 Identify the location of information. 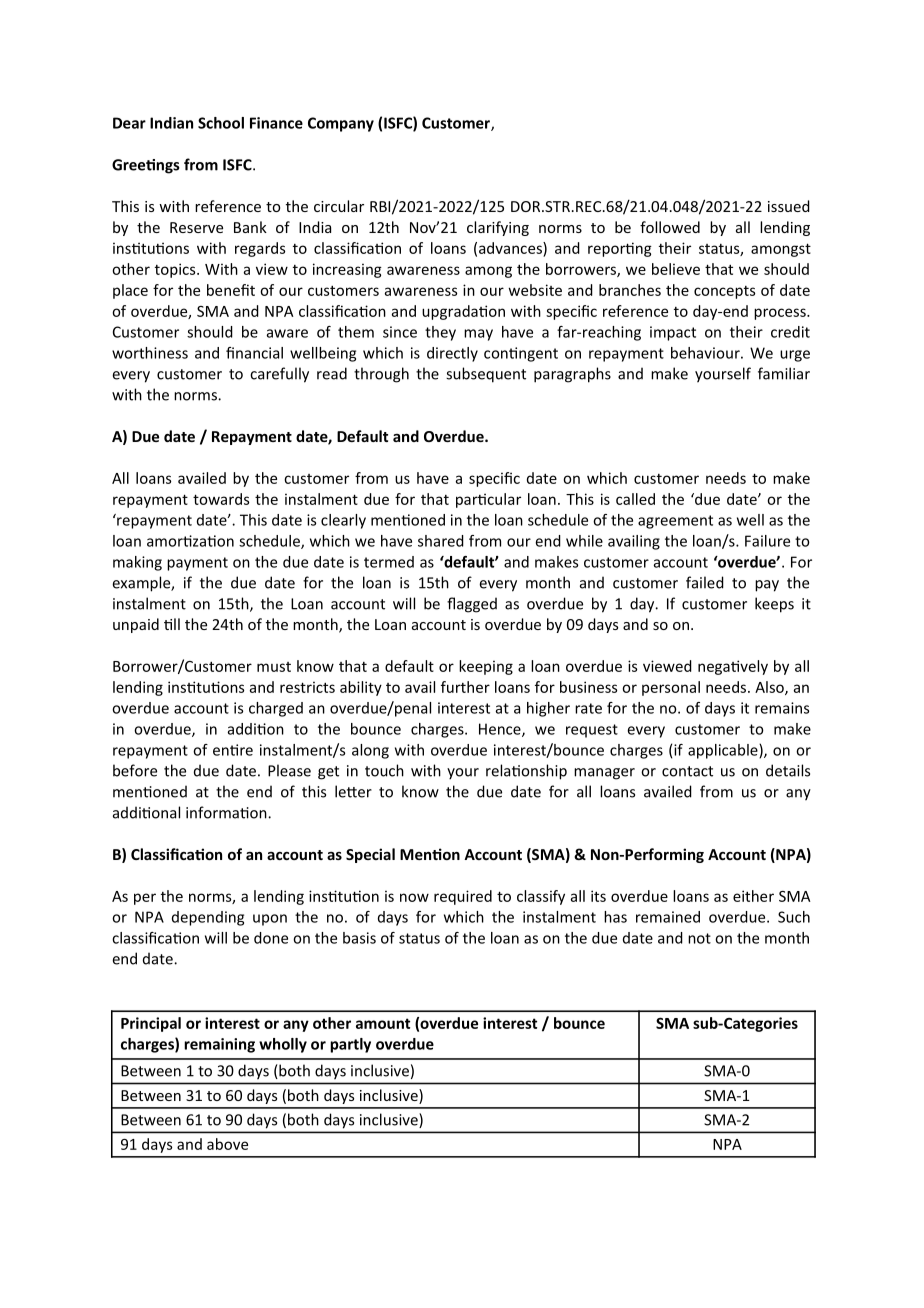
(227, 812).
